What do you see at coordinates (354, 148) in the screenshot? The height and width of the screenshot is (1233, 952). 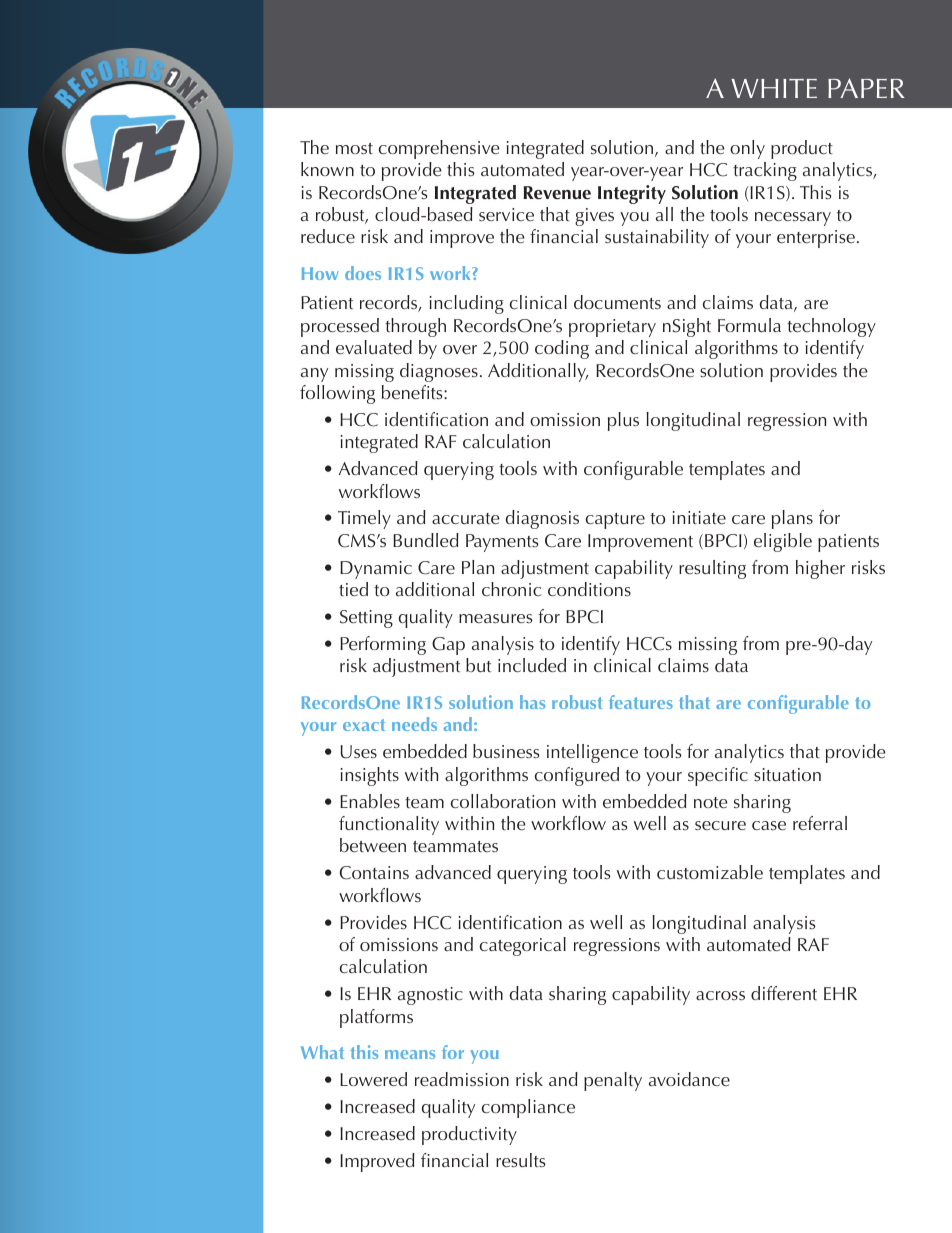 I see `most` at bounding box center [354, 148].
